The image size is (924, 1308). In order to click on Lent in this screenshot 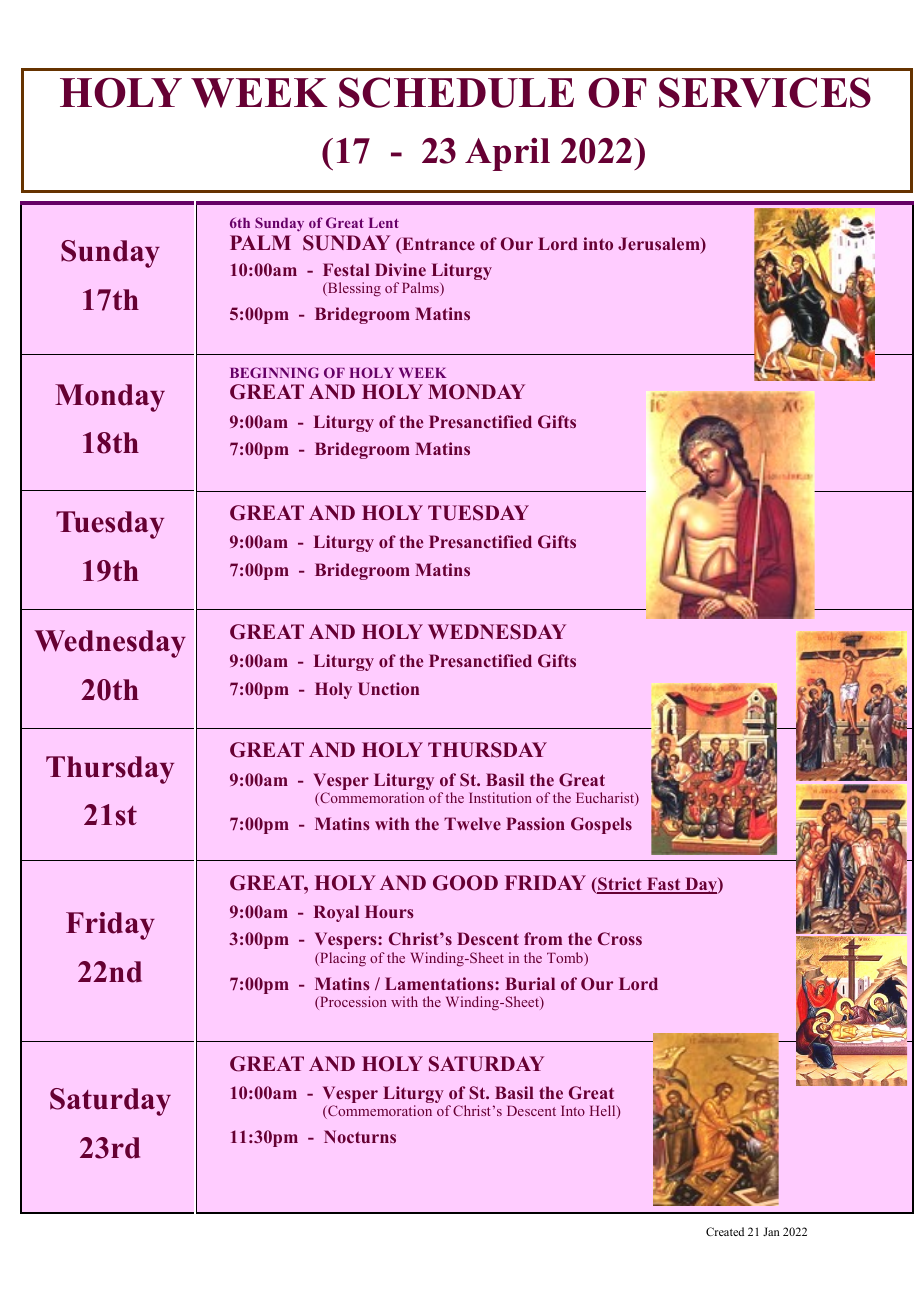, I will do `click(384, 223)`.
